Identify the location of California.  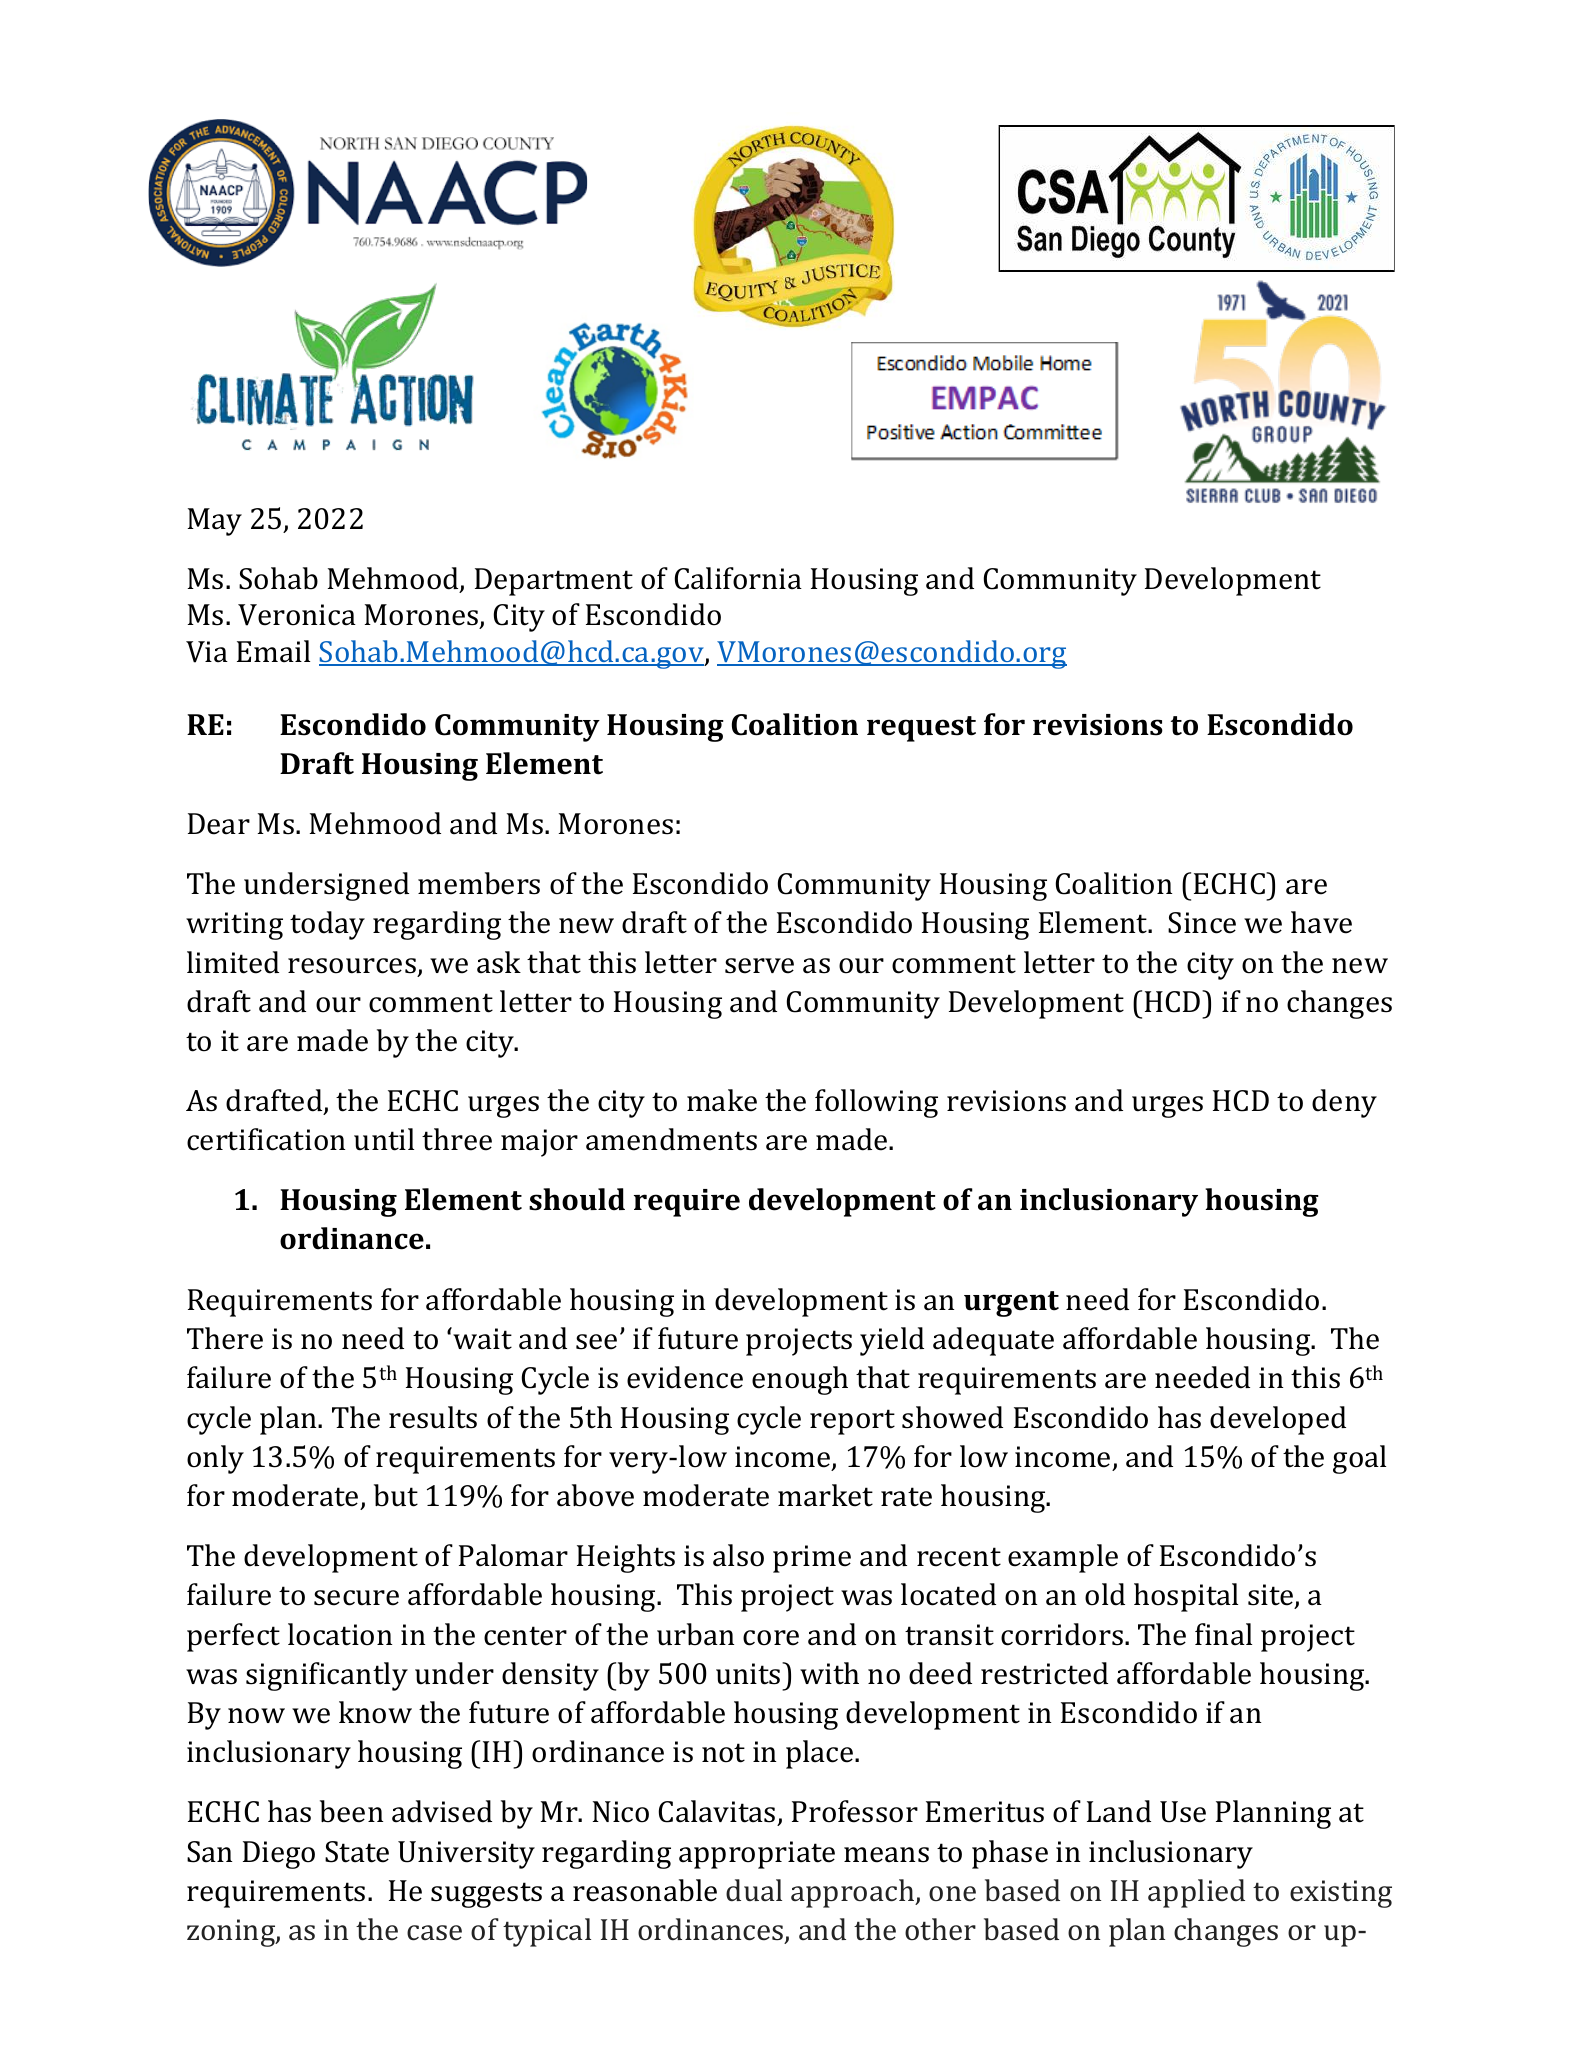
(738, 578).
